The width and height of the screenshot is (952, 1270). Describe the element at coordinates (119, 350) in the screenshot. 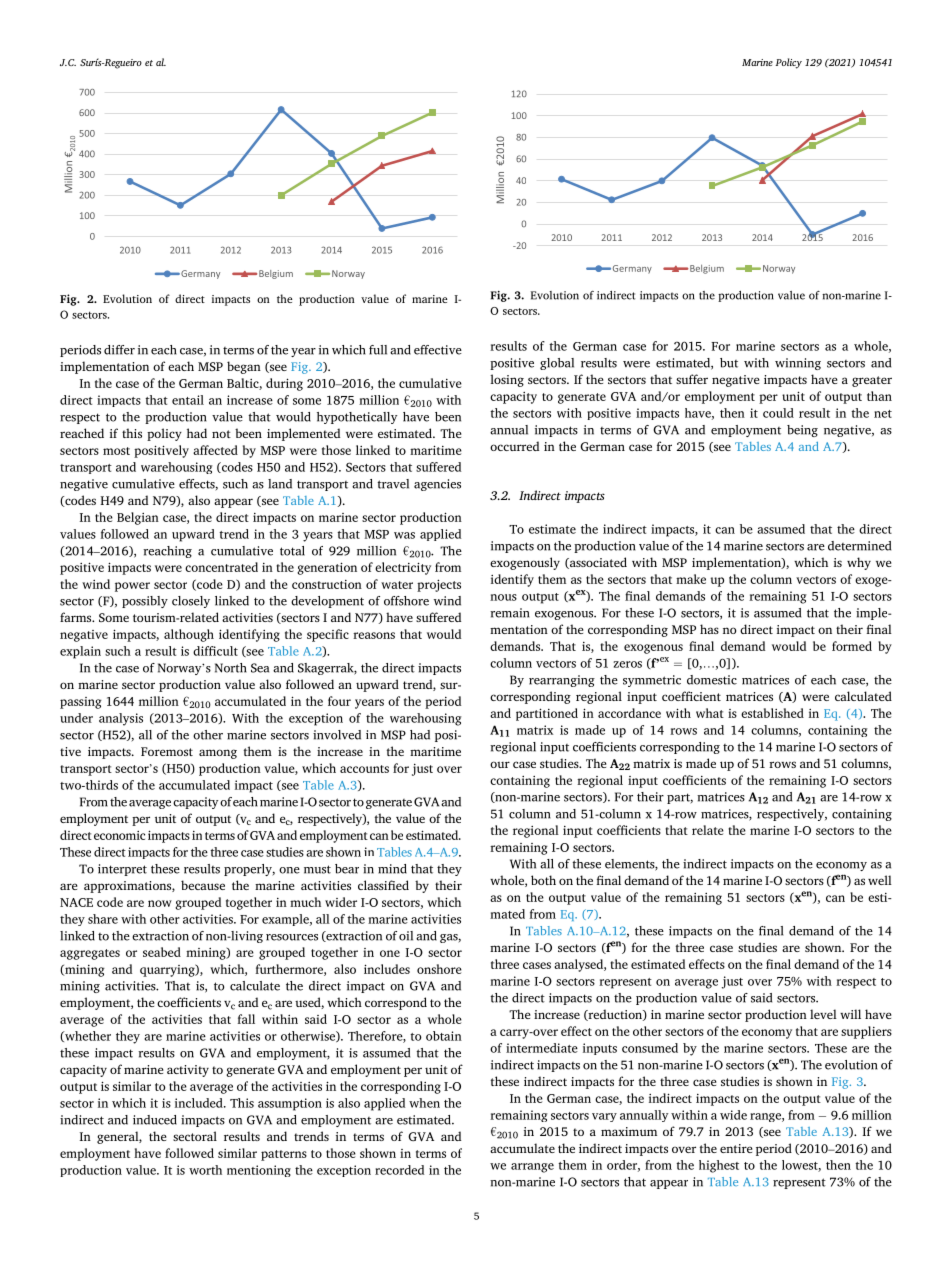

I see `differ` at that location.
